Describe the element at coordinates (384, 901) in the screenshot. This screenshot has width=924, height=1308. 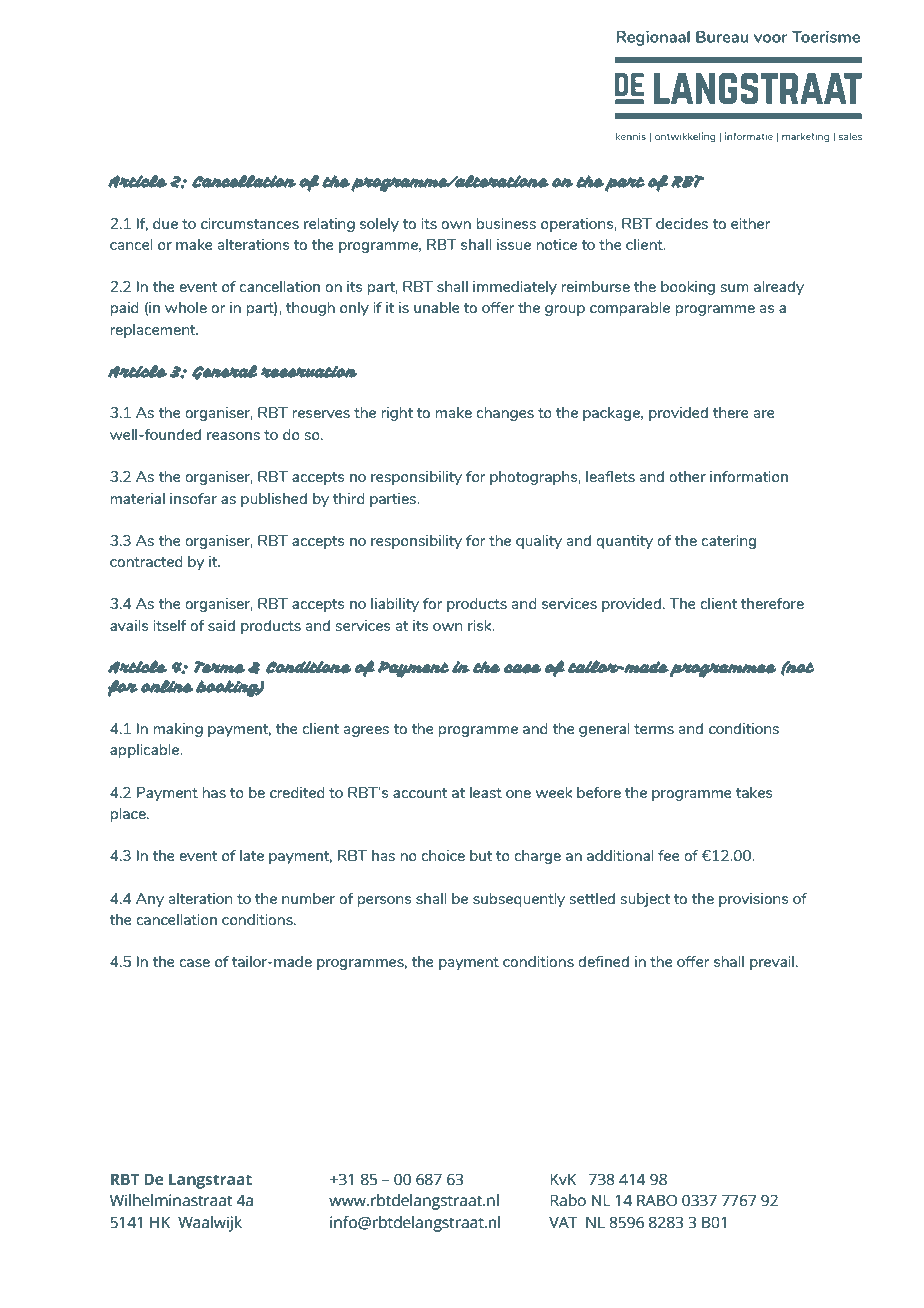
I see `persons` at that location.
